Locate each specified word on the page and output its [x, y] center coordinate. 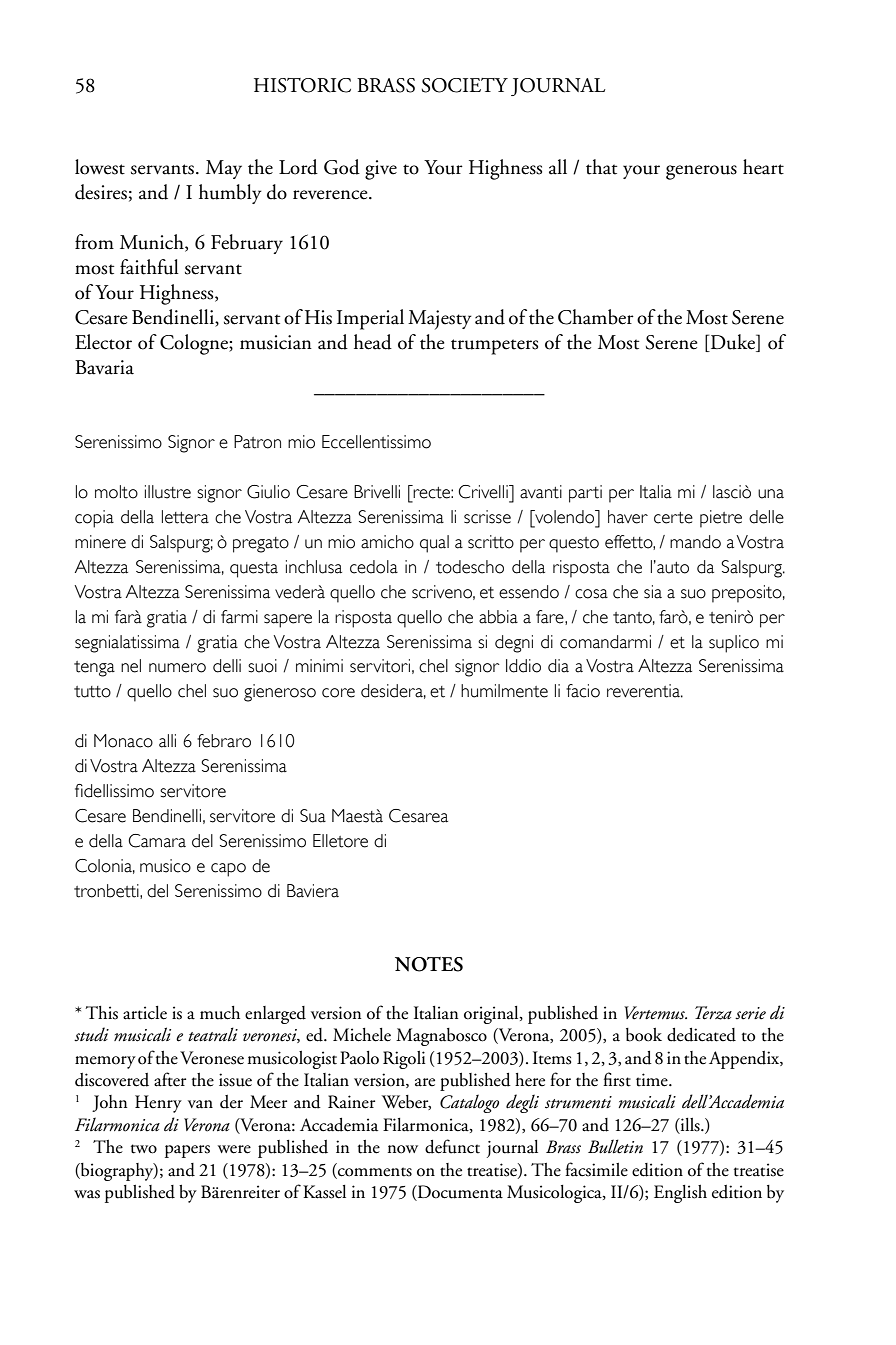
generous [701, 172]
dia [558, 666]
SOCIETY [465, 85]
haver [628, 517]
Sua [313, 816]
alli [167, 741]
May [224, 169]
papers [187, 1151]
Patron [257, 442]
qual [434, 544]
